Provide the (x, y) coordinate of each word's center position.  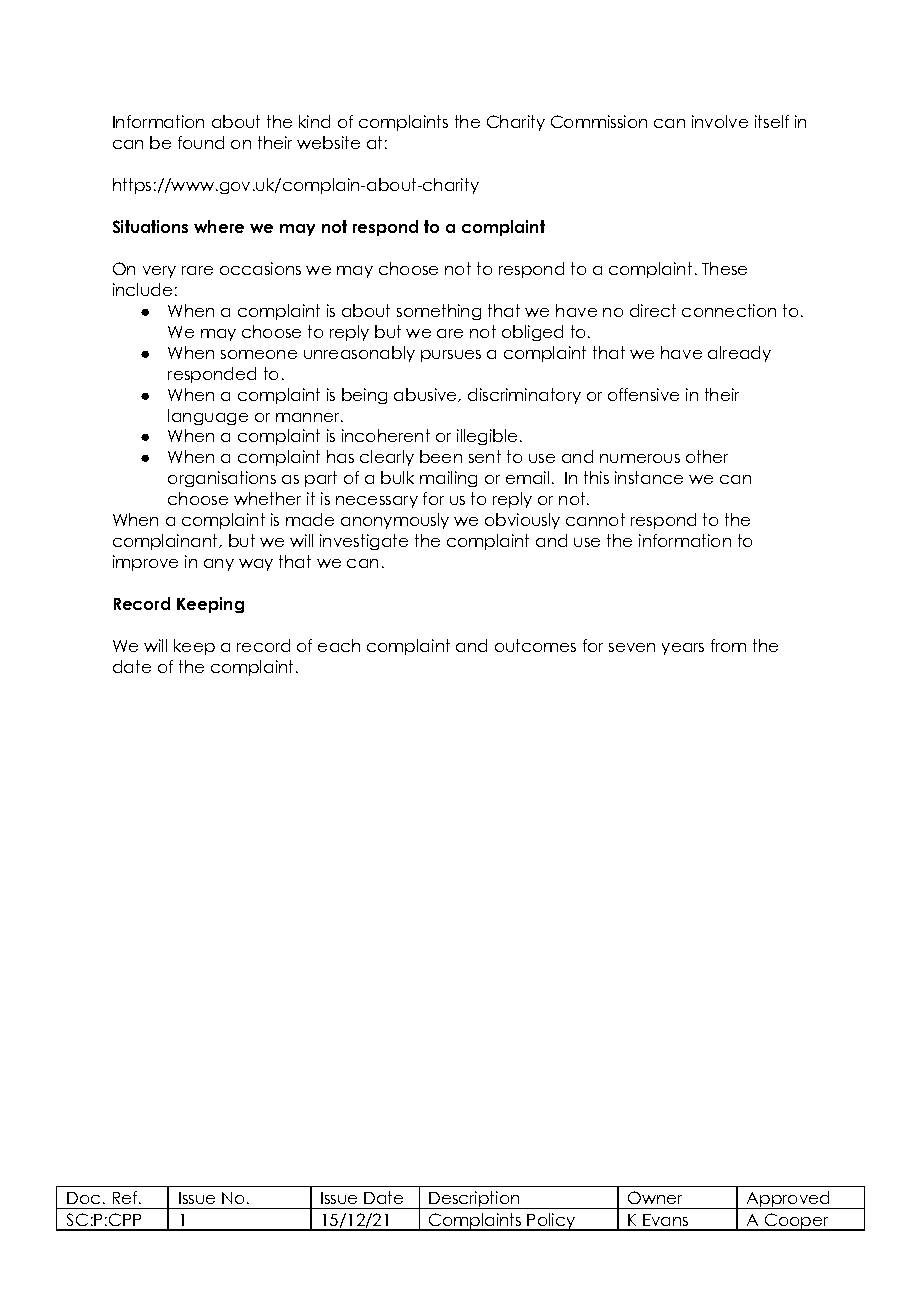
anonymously (395, 521)
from (728, 645)
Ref (125, 1197)
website (328, 142)
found (201, 142)
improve (145, 563)
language (208, 417)
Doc (83, 1198)
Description (474, 1200)
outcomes (535, 645)
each (339, 645)
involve (720, 121)
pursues (451, 356)
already (739, 354)
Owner (655, 1197)
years (683, 649)
